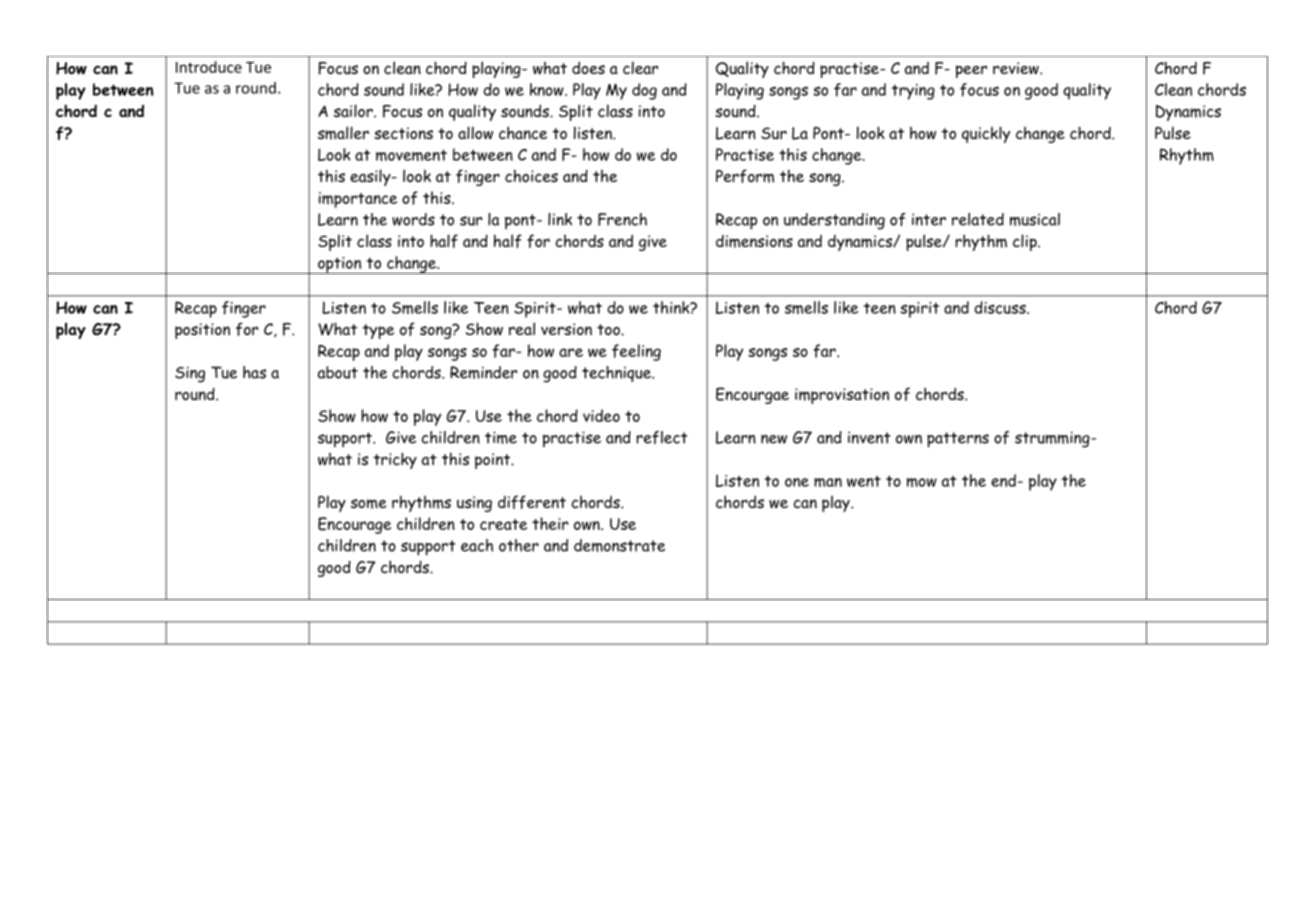  I want to click on trying, so click(913, 92).
